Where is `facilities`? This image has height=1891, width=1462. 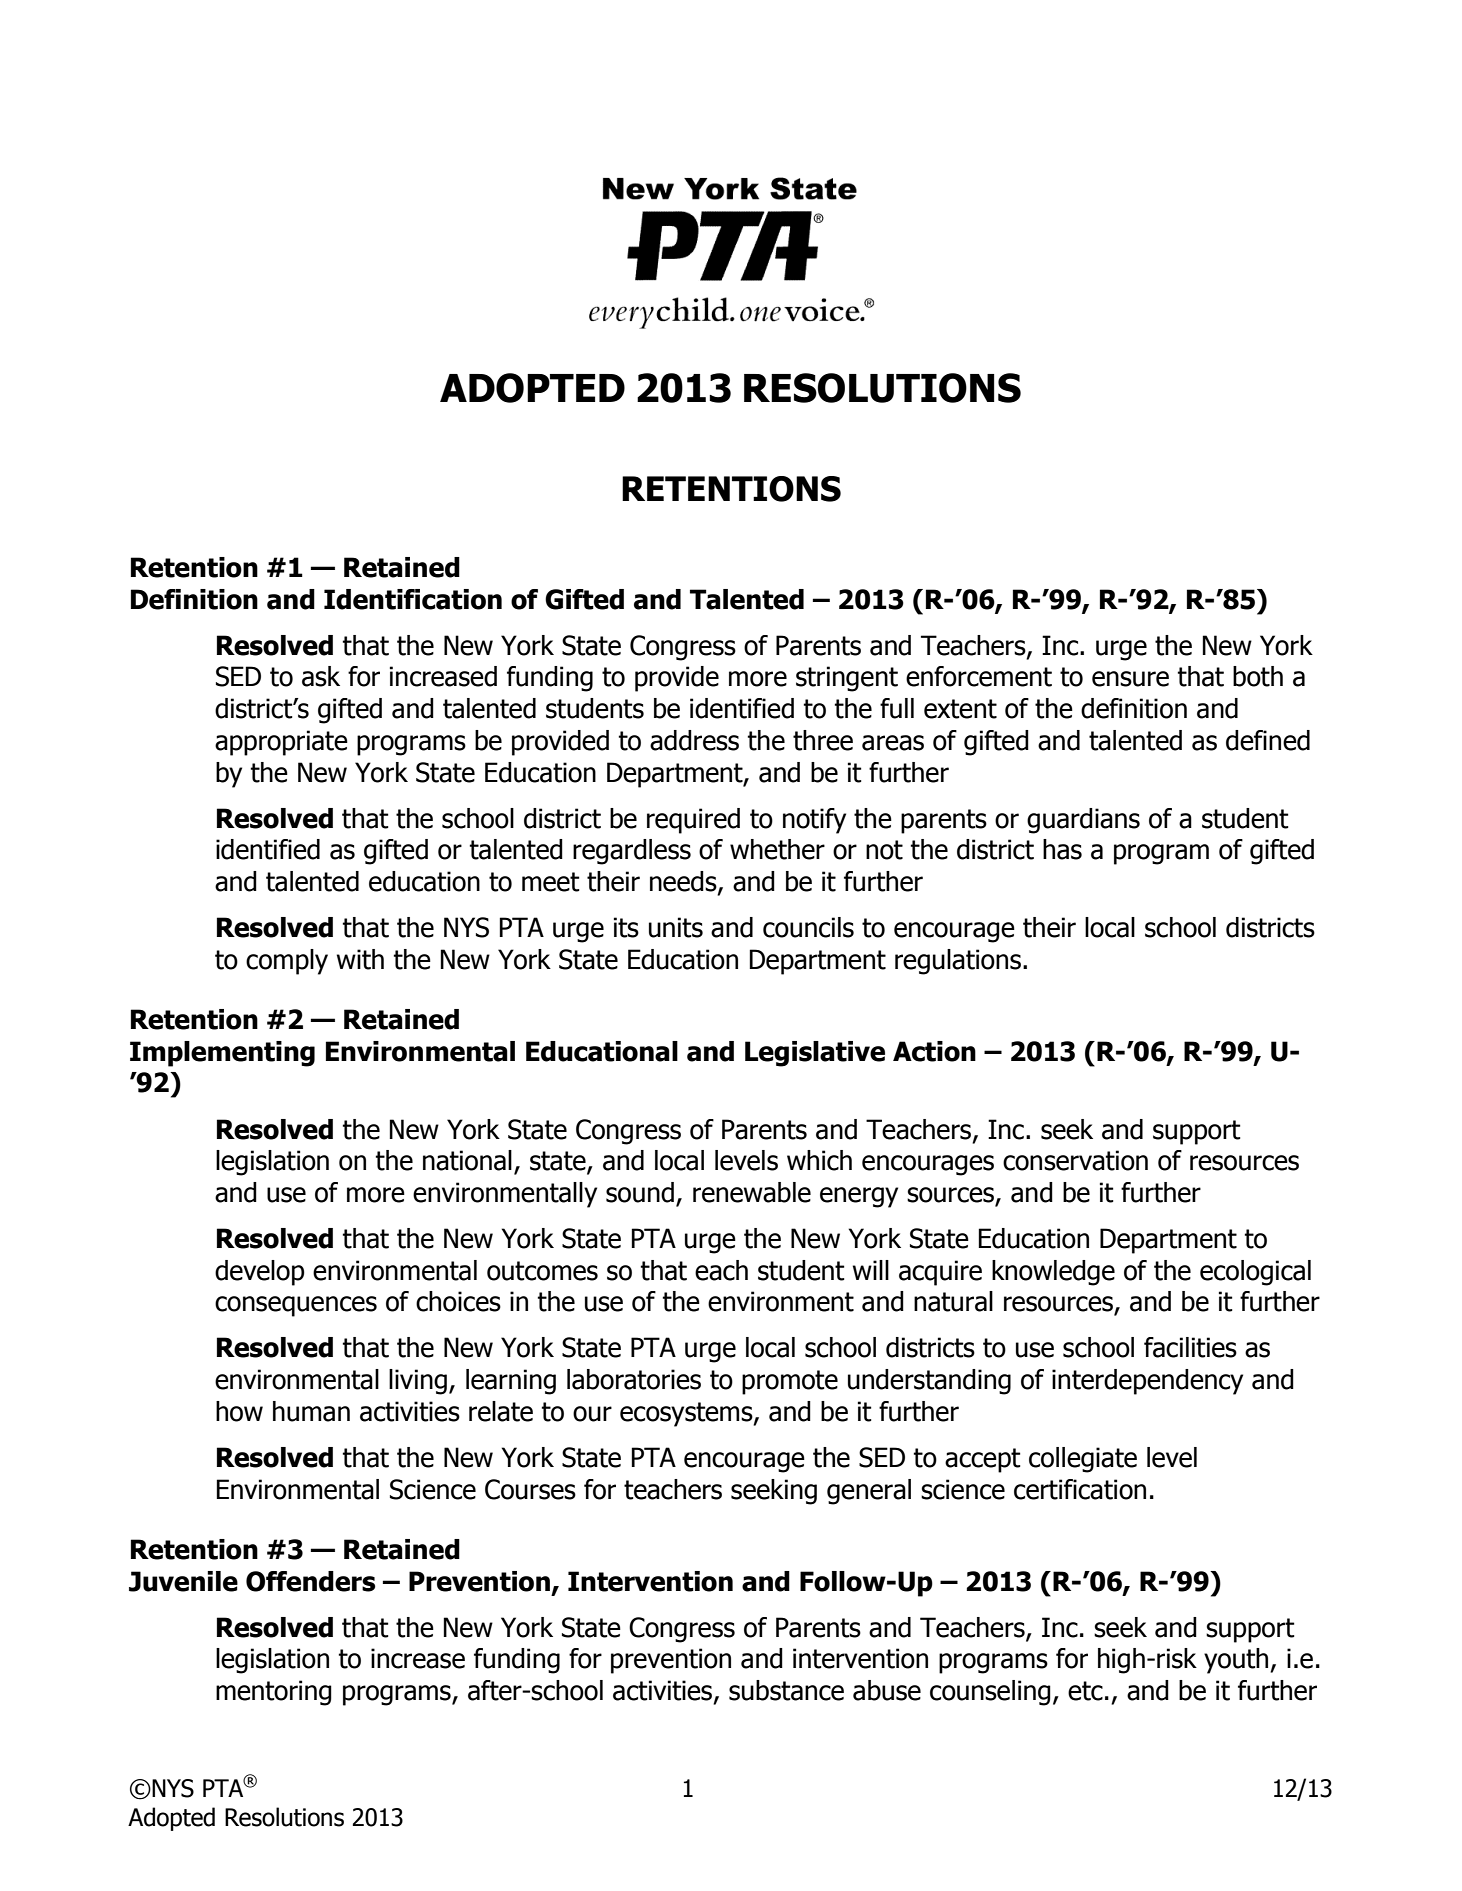 facilities is located at coordinates (1190, 1347).
